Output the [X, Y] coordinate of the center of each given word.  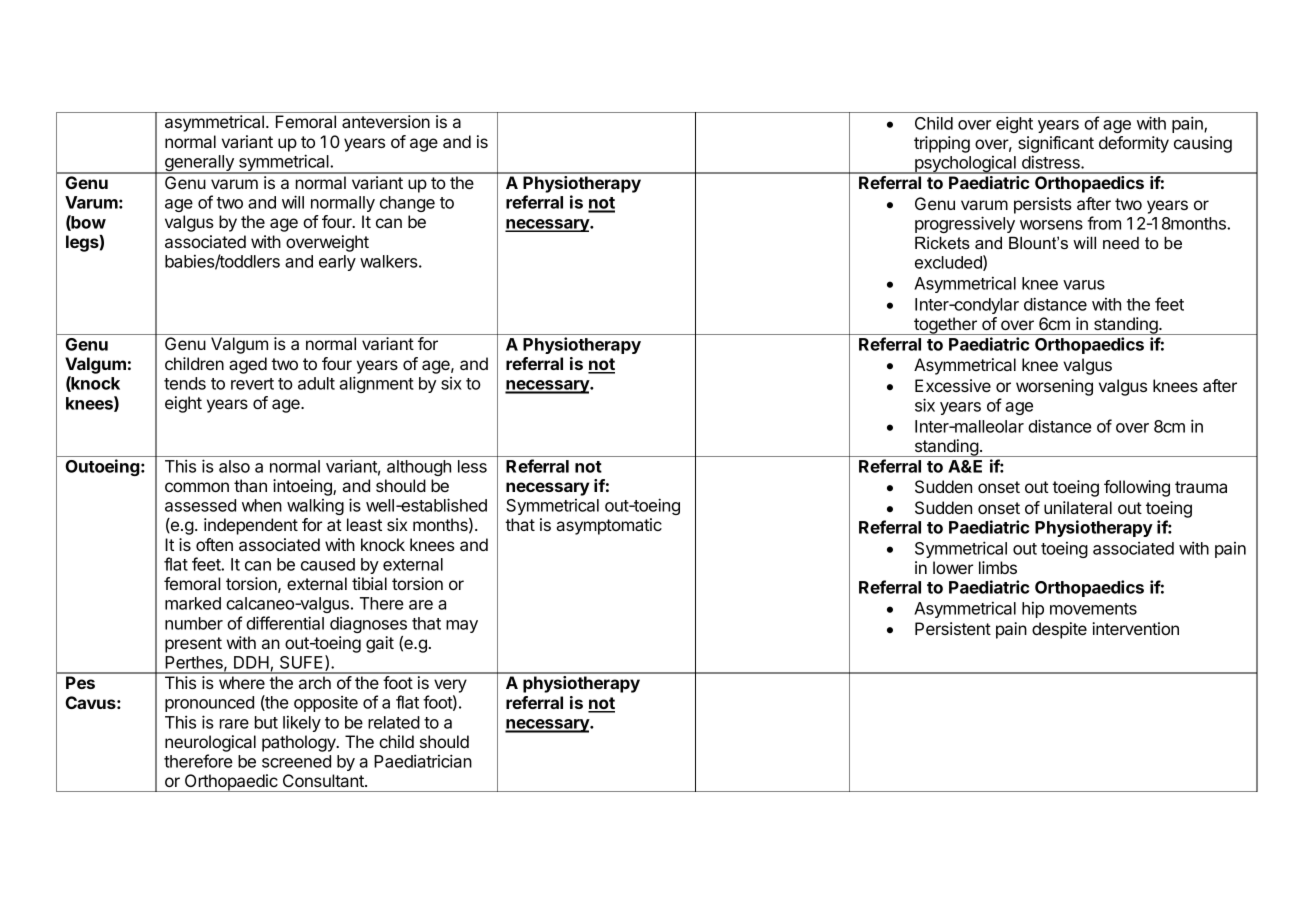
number [194, 623]
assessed [200, 505]
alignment [376, 384]
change [407, 204]
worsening [1054, 387]
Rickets [942, 242]
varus [1084, 285]
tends [185, 383]
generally [199, 164]
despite [1059, 630]
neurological [210, 743]
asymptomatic [609, 526]
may [462, 626]
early [337, 263]
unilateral [1078, 507]
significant [1056, 144]
